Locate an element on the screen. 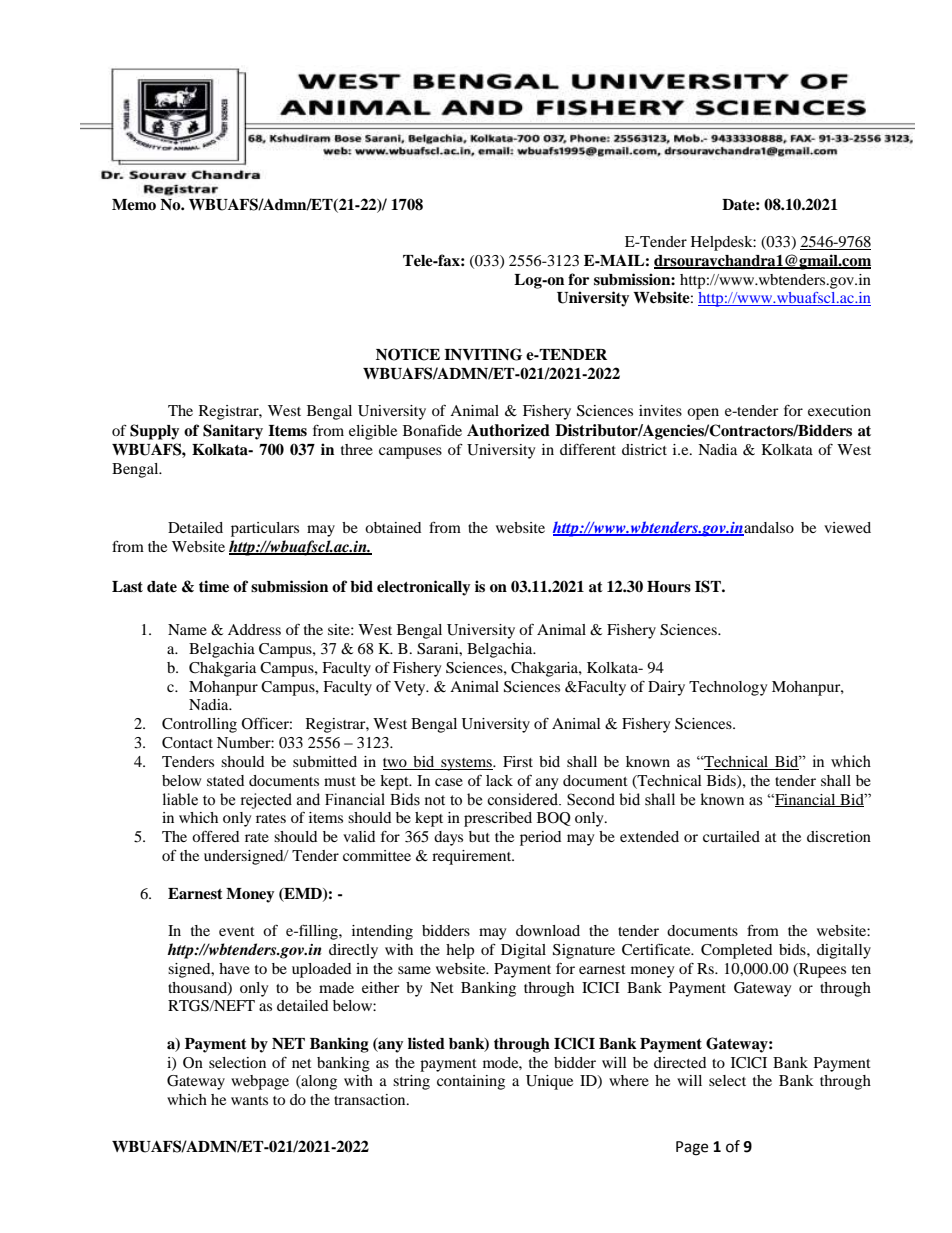 This screenshot has width=952, height=1233. INVITING is located at coordinates (483, 354).
